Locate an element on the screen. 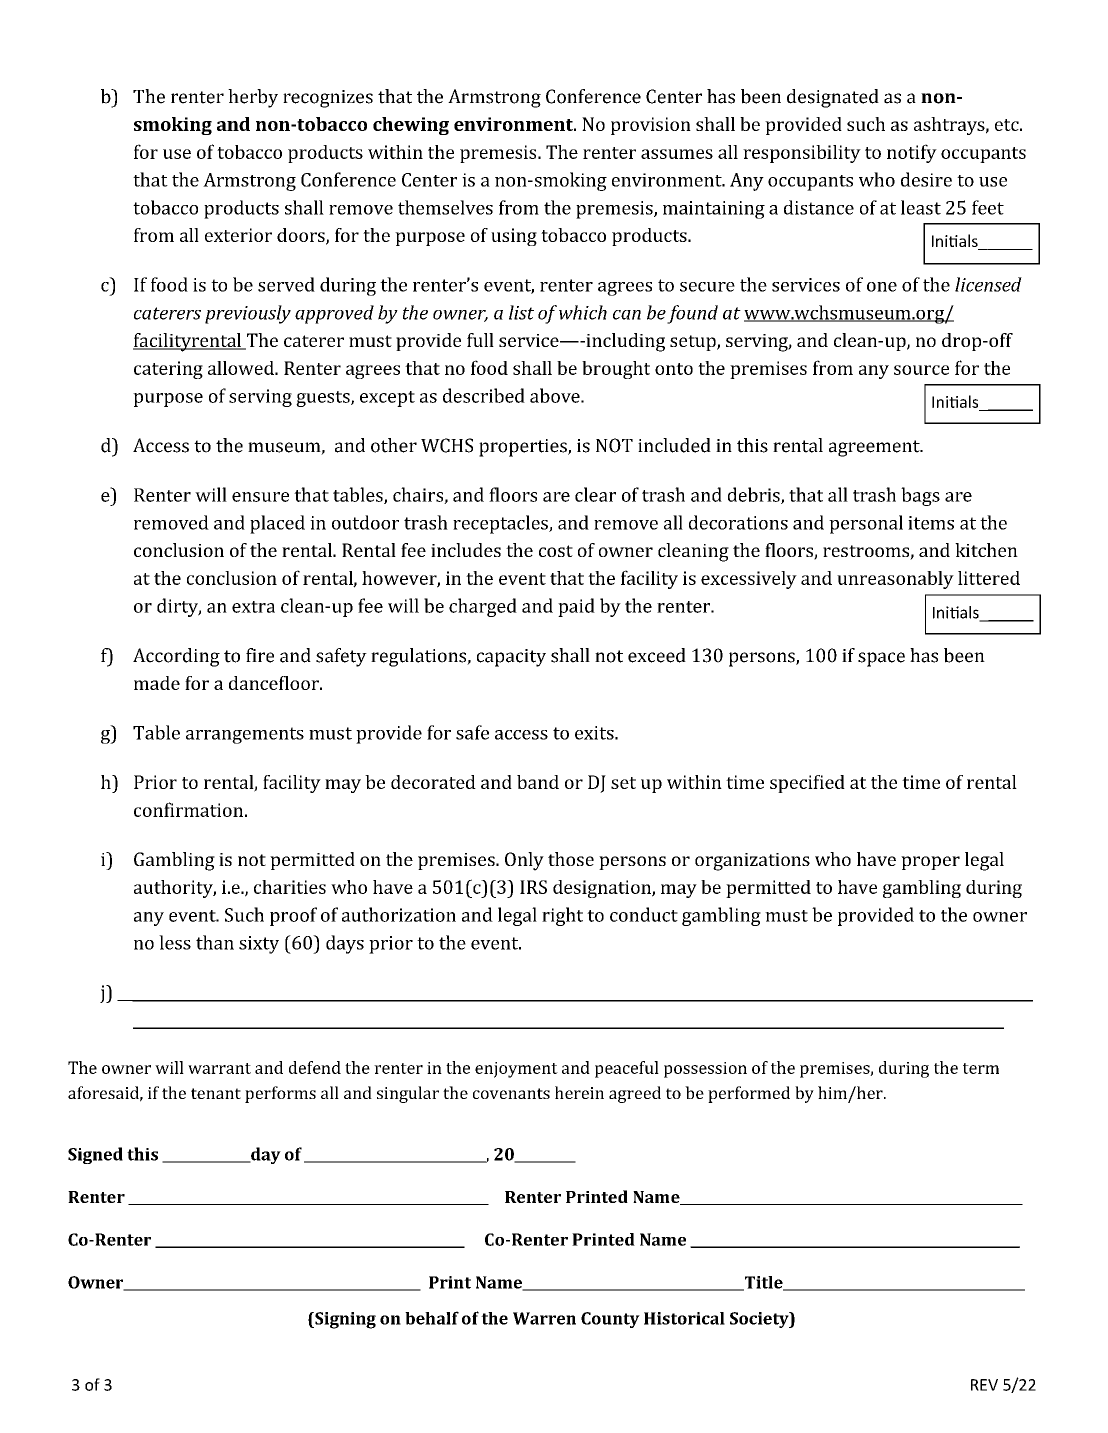 This screenshot has width=1108, height=1433. capacity is located at coordinates (511, 658).
